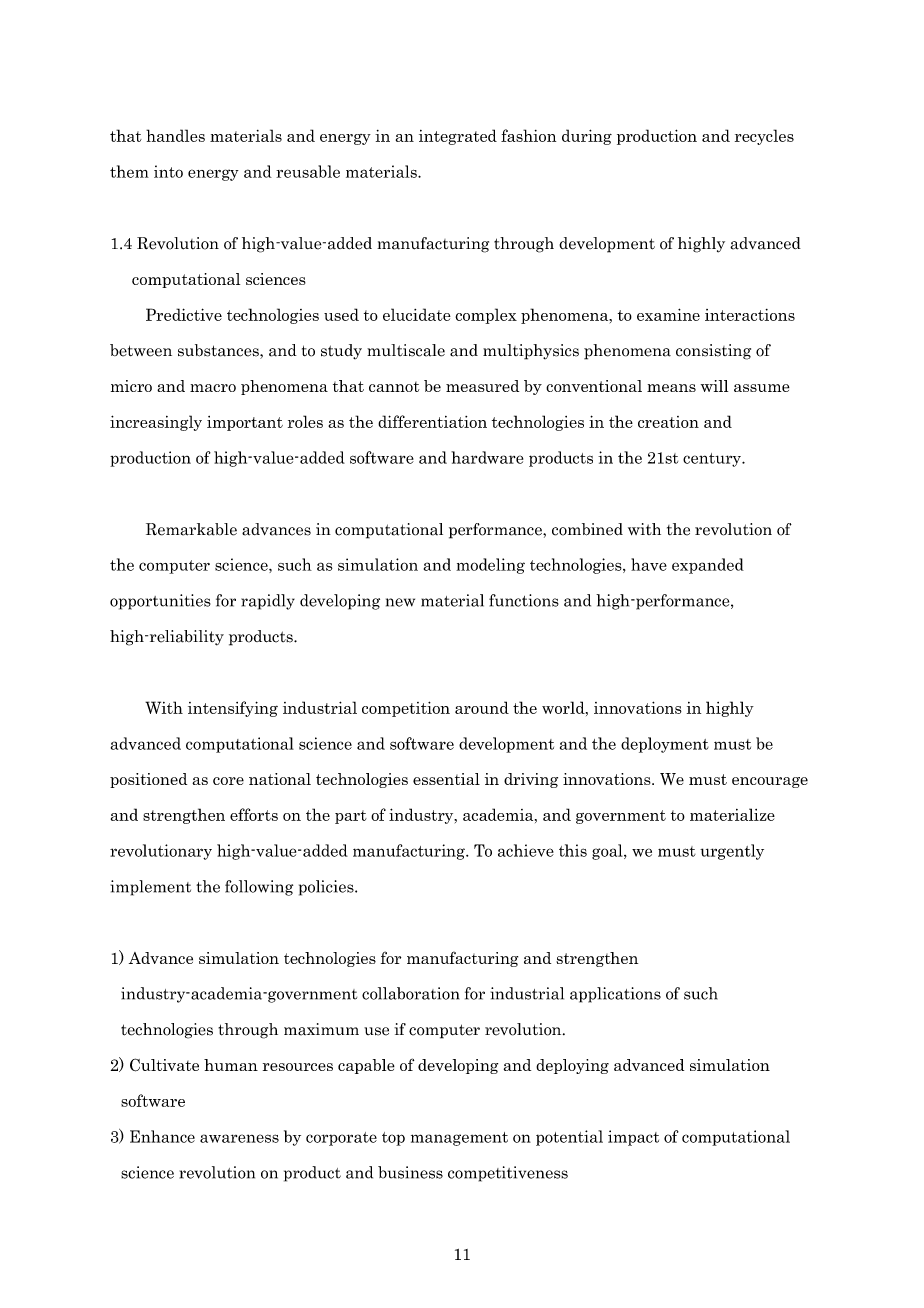 Image resolution: width=924 pixels, height=1308 pixels. I want to click on recycles, so click(764, 137).
